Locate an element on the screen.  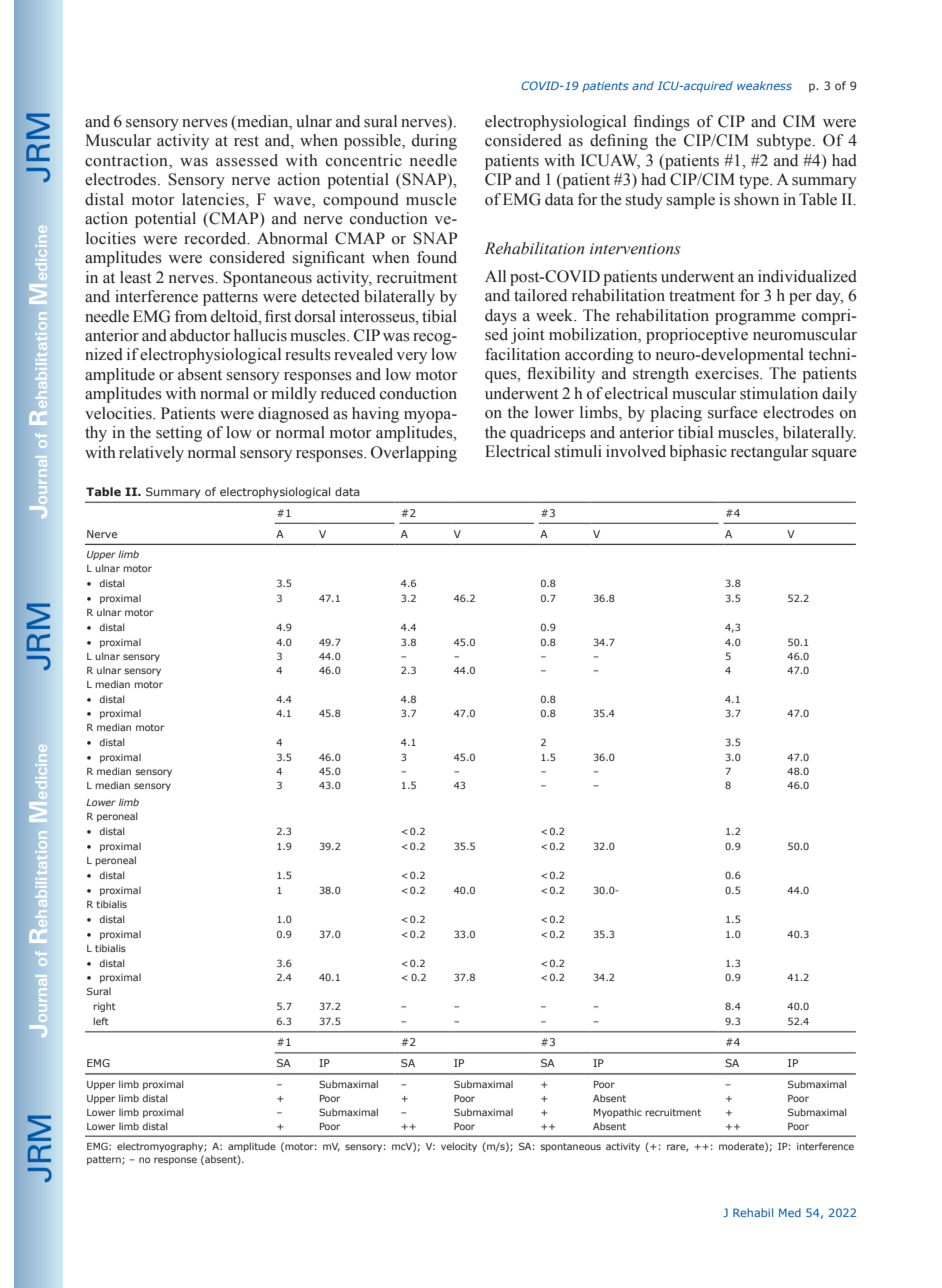
setting is located at coordinates (179, 434).
